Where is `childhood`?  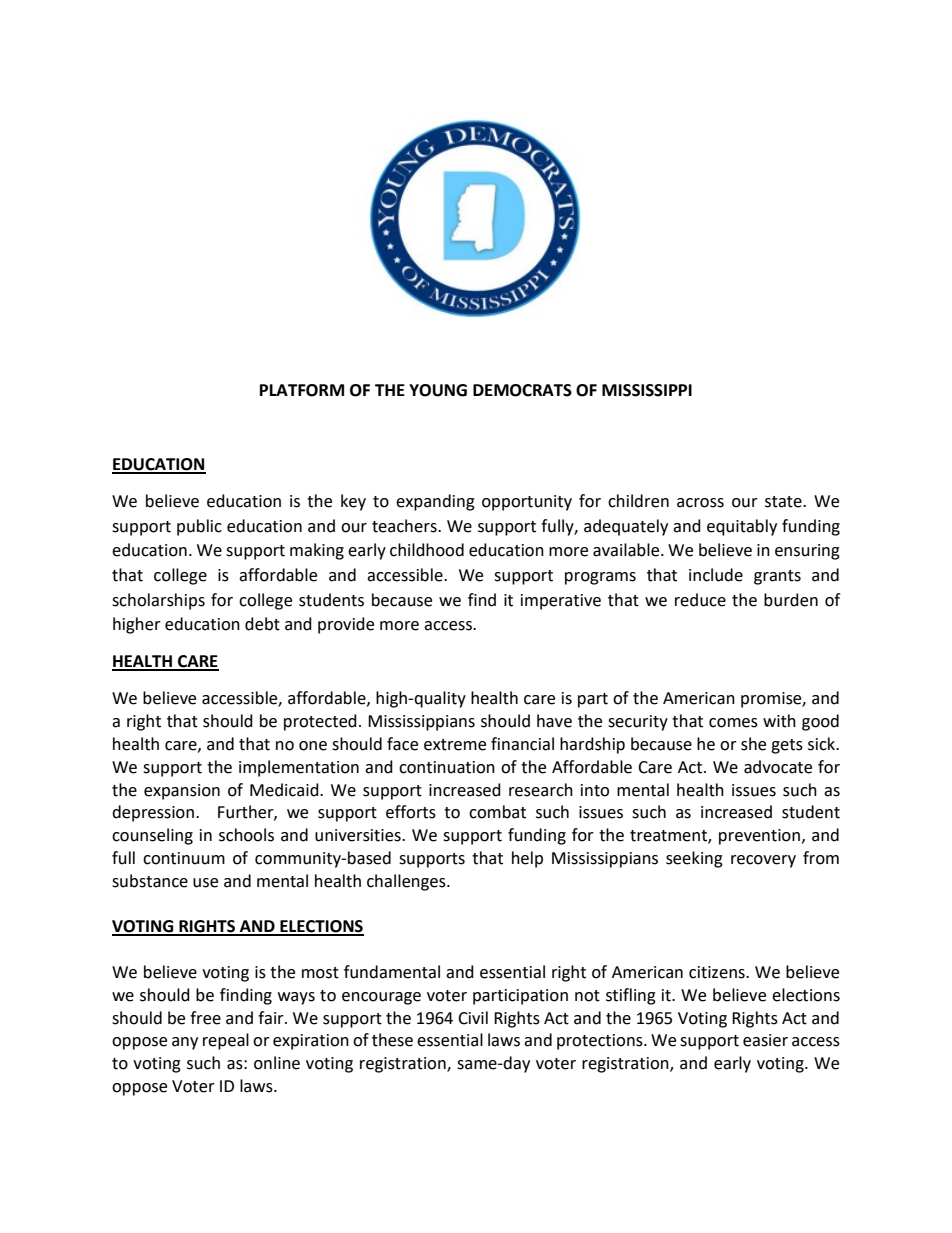 childhood is located at coordinates (427, 550).
